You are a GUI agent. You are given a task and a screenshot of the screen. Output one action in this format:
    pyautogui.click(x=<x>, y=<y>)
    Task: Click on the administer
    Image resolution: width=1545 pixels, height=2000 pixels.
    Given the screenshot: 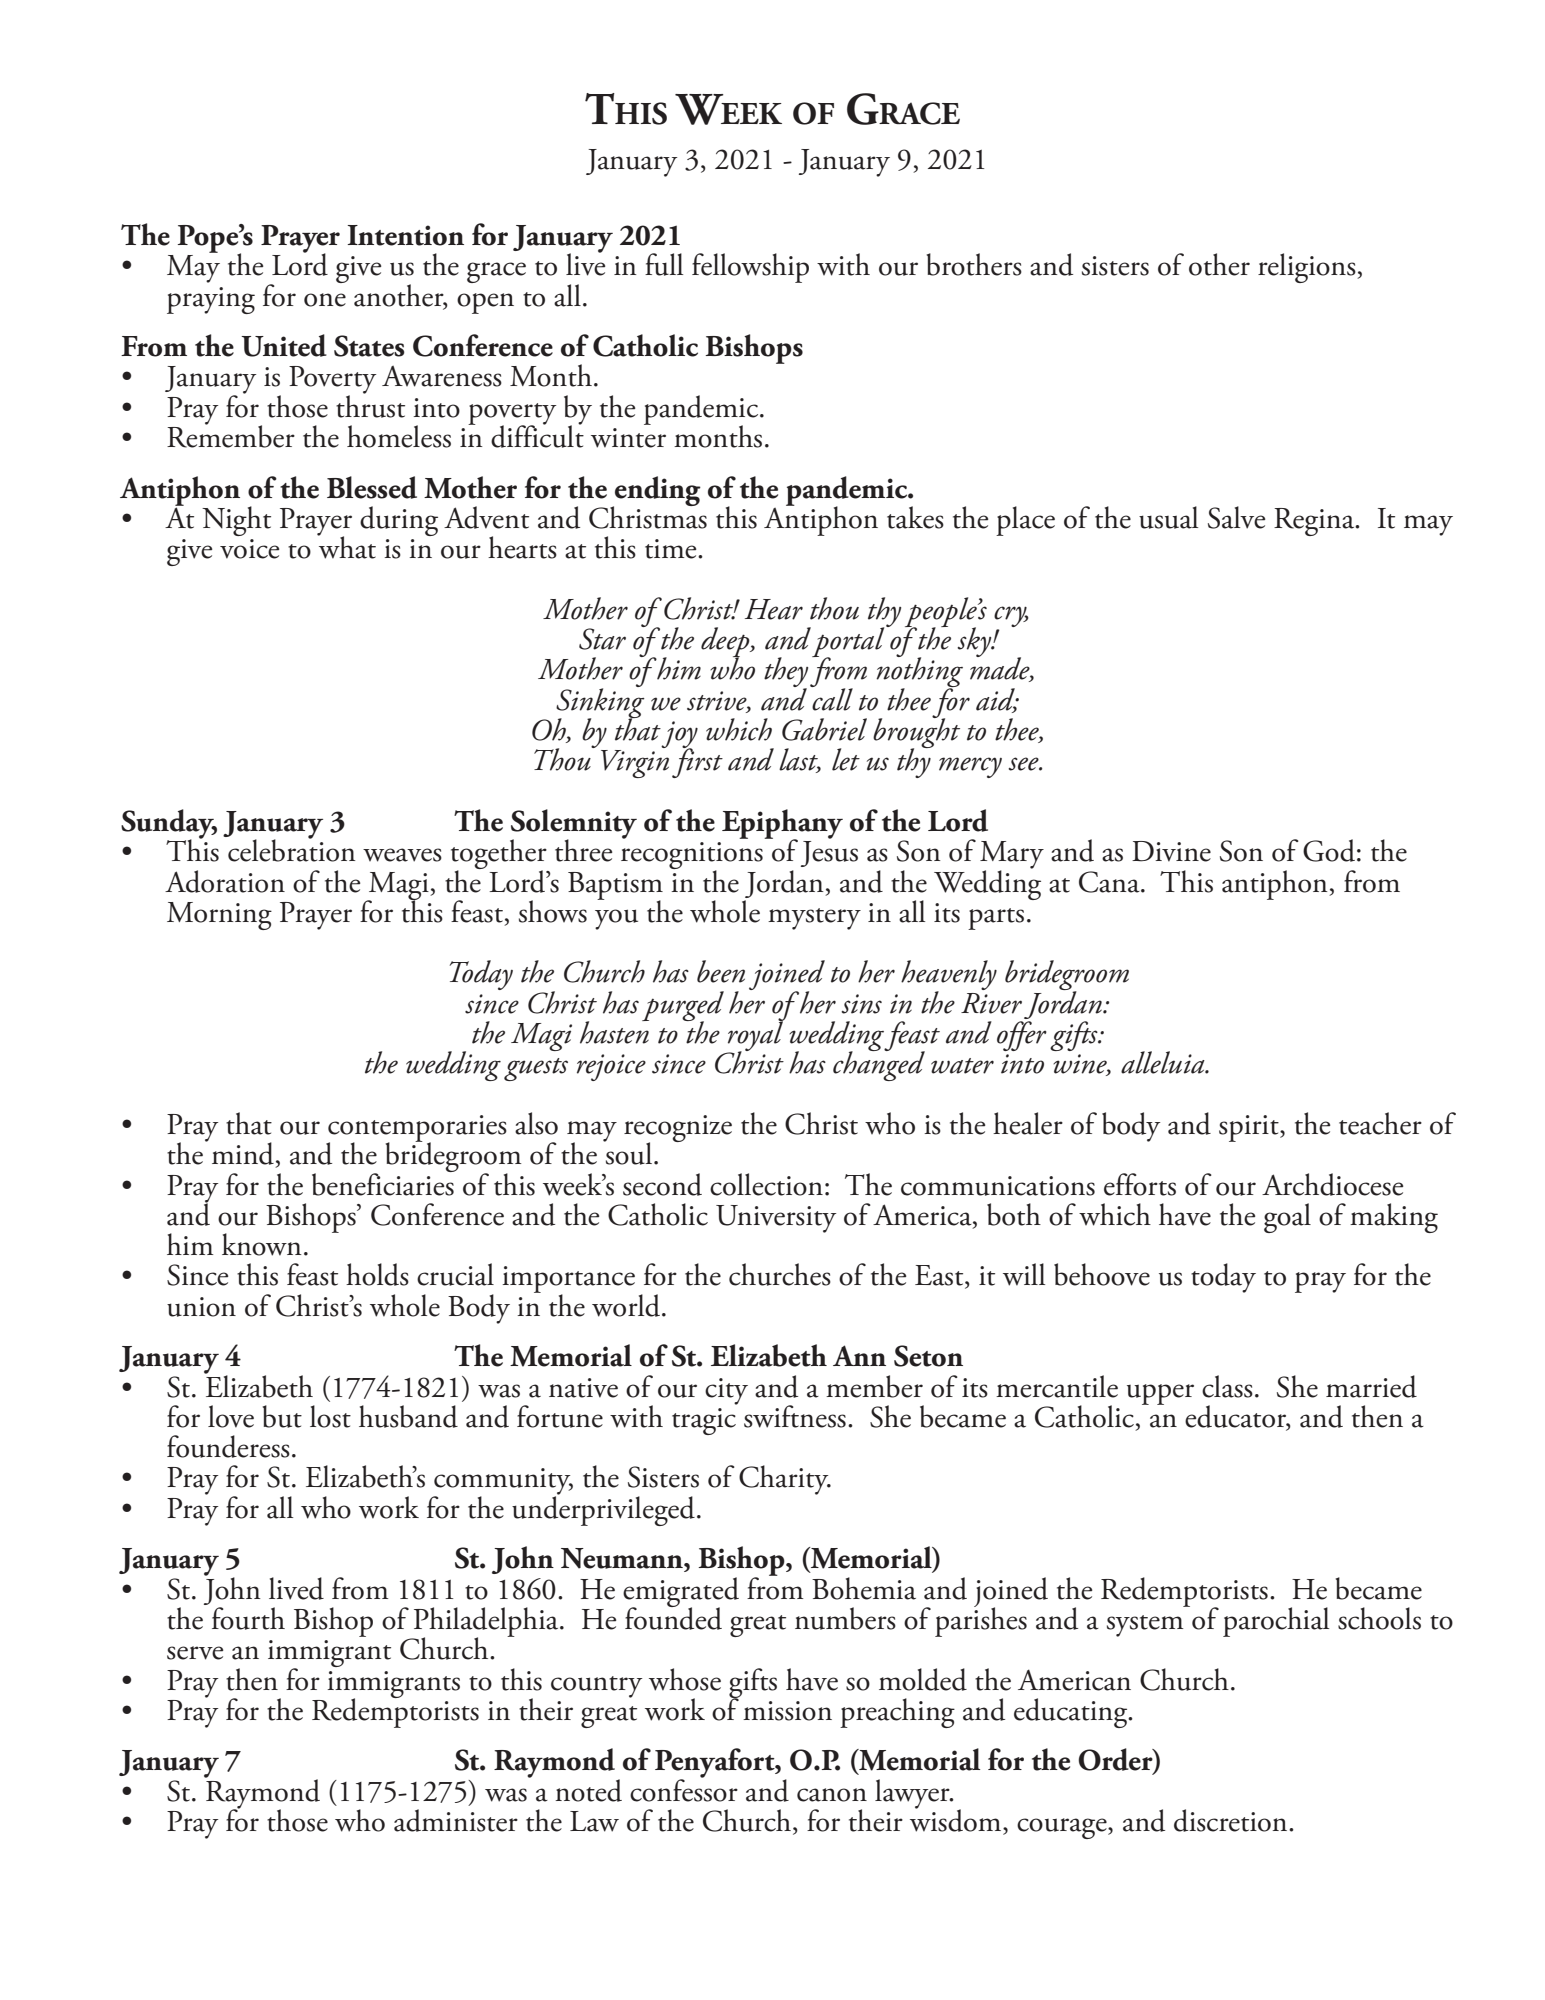 What is the action you would take?
    pyautogui.click(x=456, y=1820)
